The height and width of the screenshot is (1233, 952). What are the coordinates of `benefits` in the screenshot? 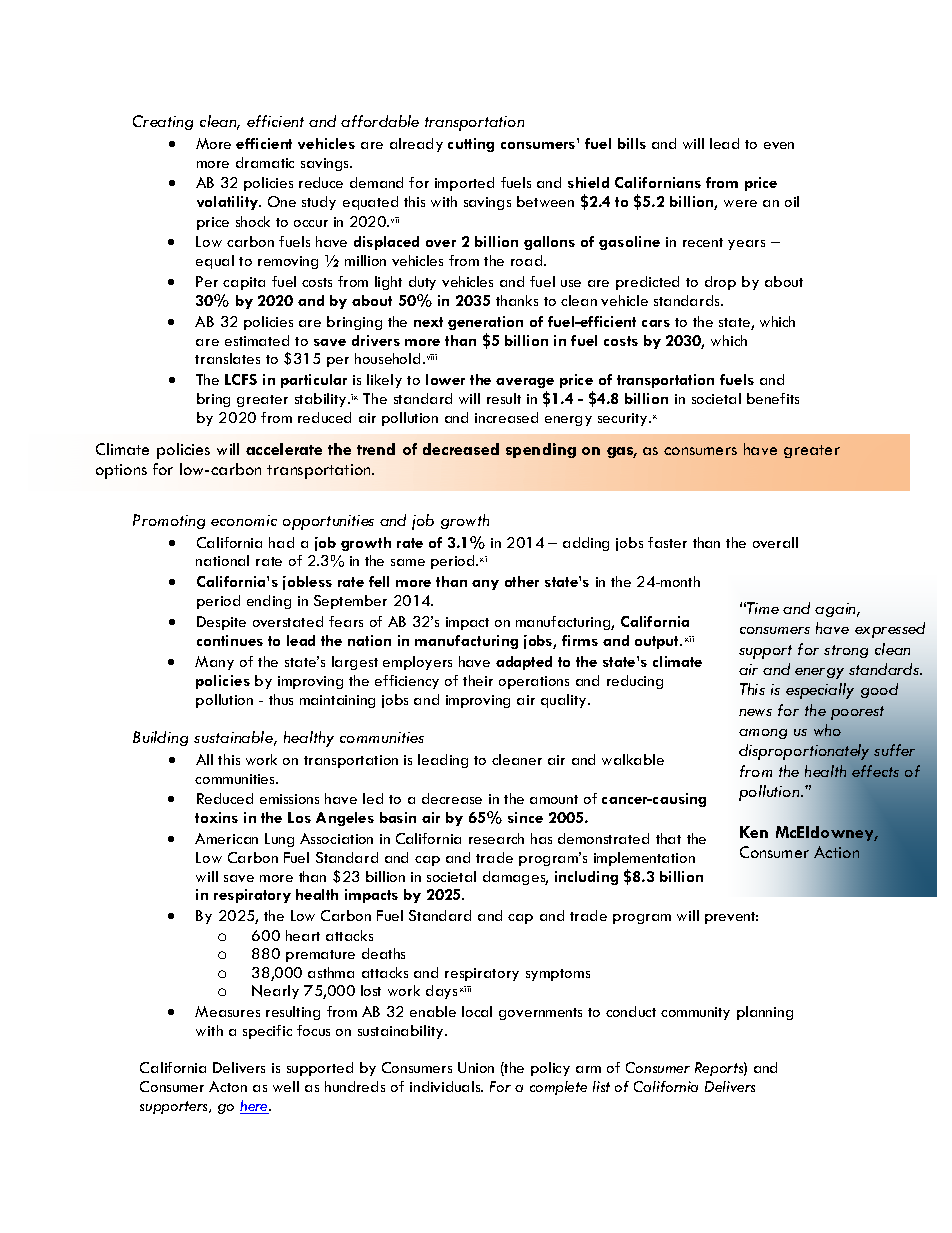 It's located at (773, 398).
